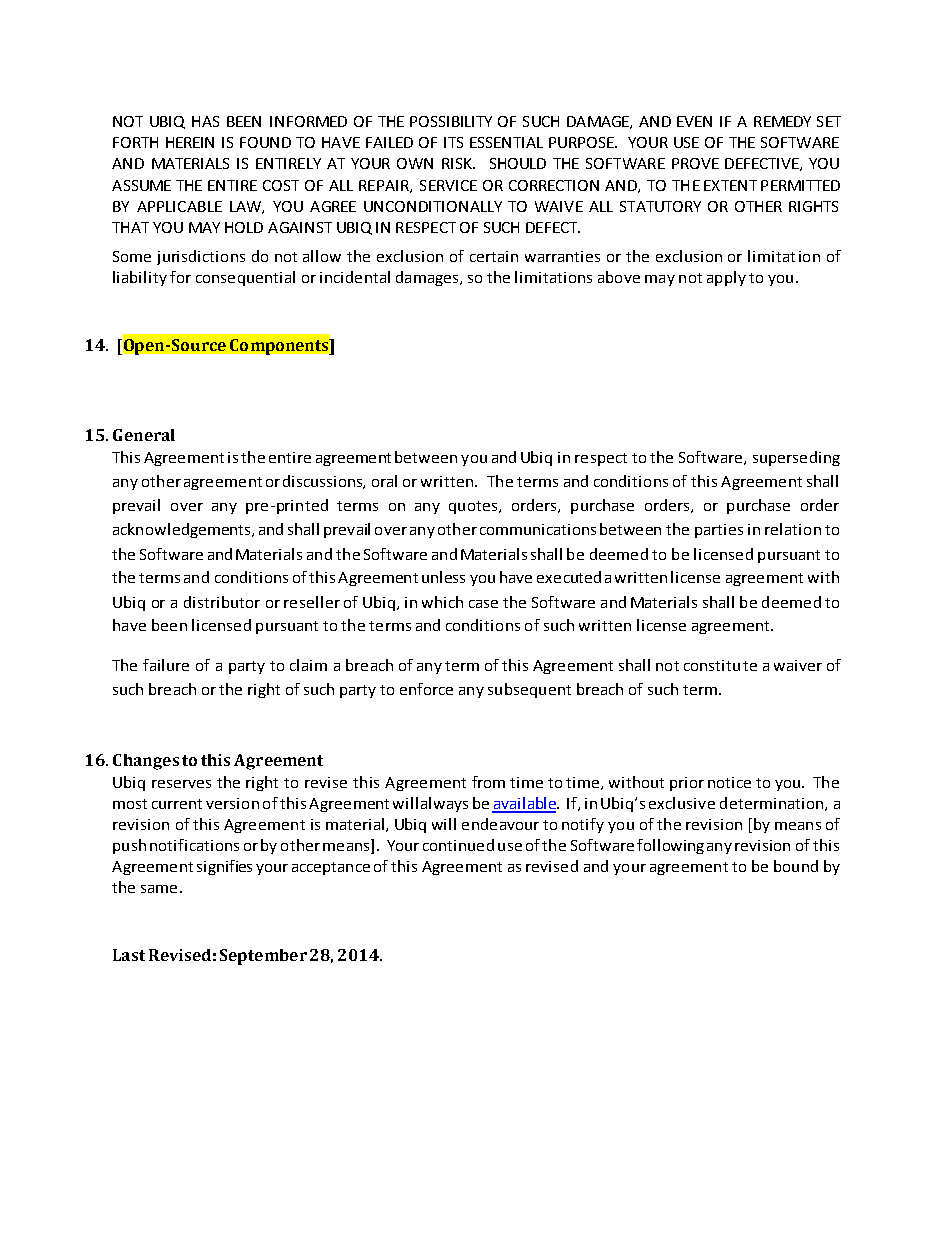 The width and height of the image is (952, 1233). I want to click on continued, so click(458, 845).
